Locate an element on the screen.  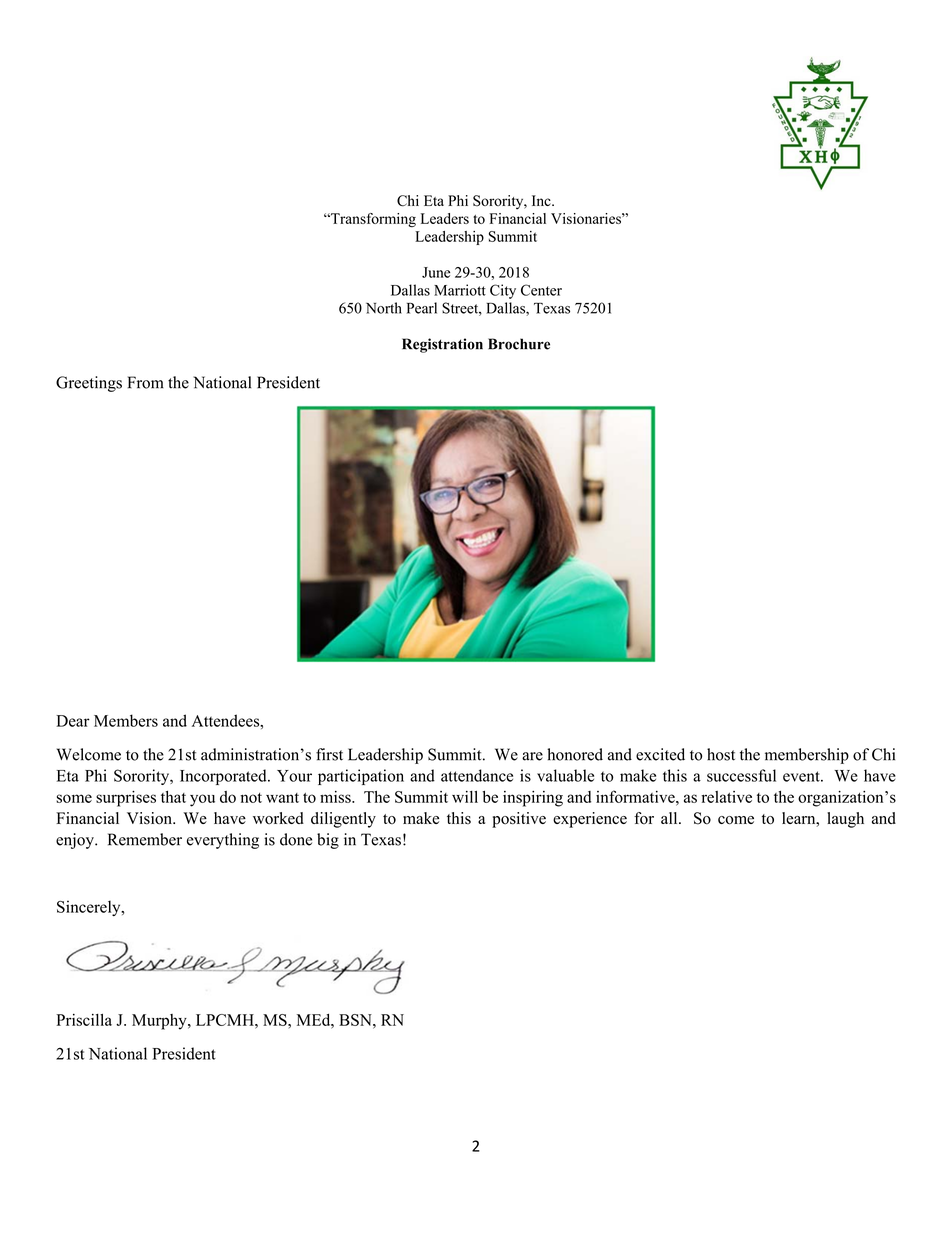
Center is located at coordinates (541, 290).
